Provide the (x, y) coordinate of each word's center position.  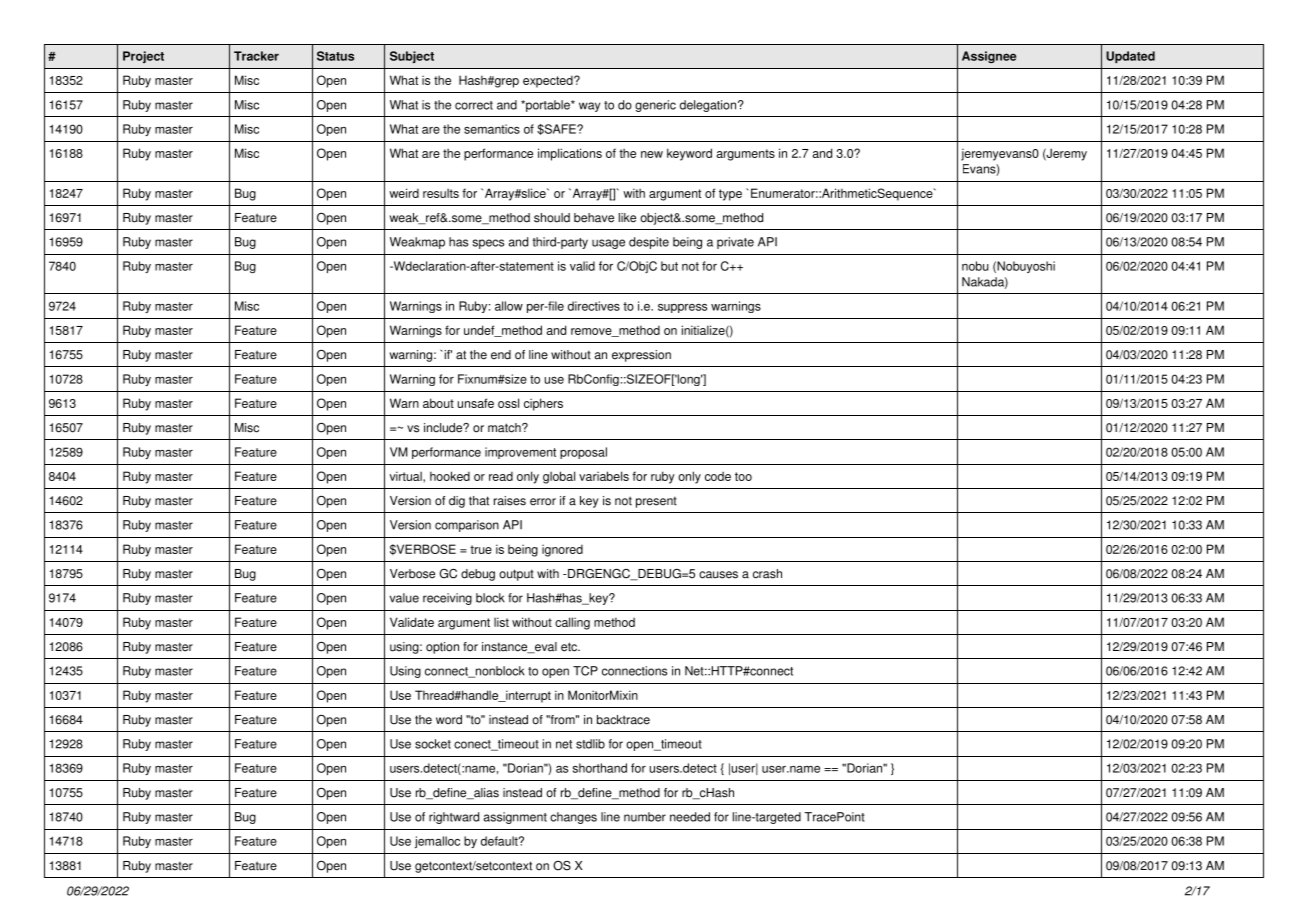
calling (572, 623)
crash (767, 574)
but (669, 266)
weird (404, 193)
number (645, 817)
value (404, 598)
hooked (450, 476)
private (735, 243)
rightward (454, 818)
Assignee (989, 57)
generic (655, 106)
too (743, 476)
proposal (583, 453)
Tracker (256, 56)
